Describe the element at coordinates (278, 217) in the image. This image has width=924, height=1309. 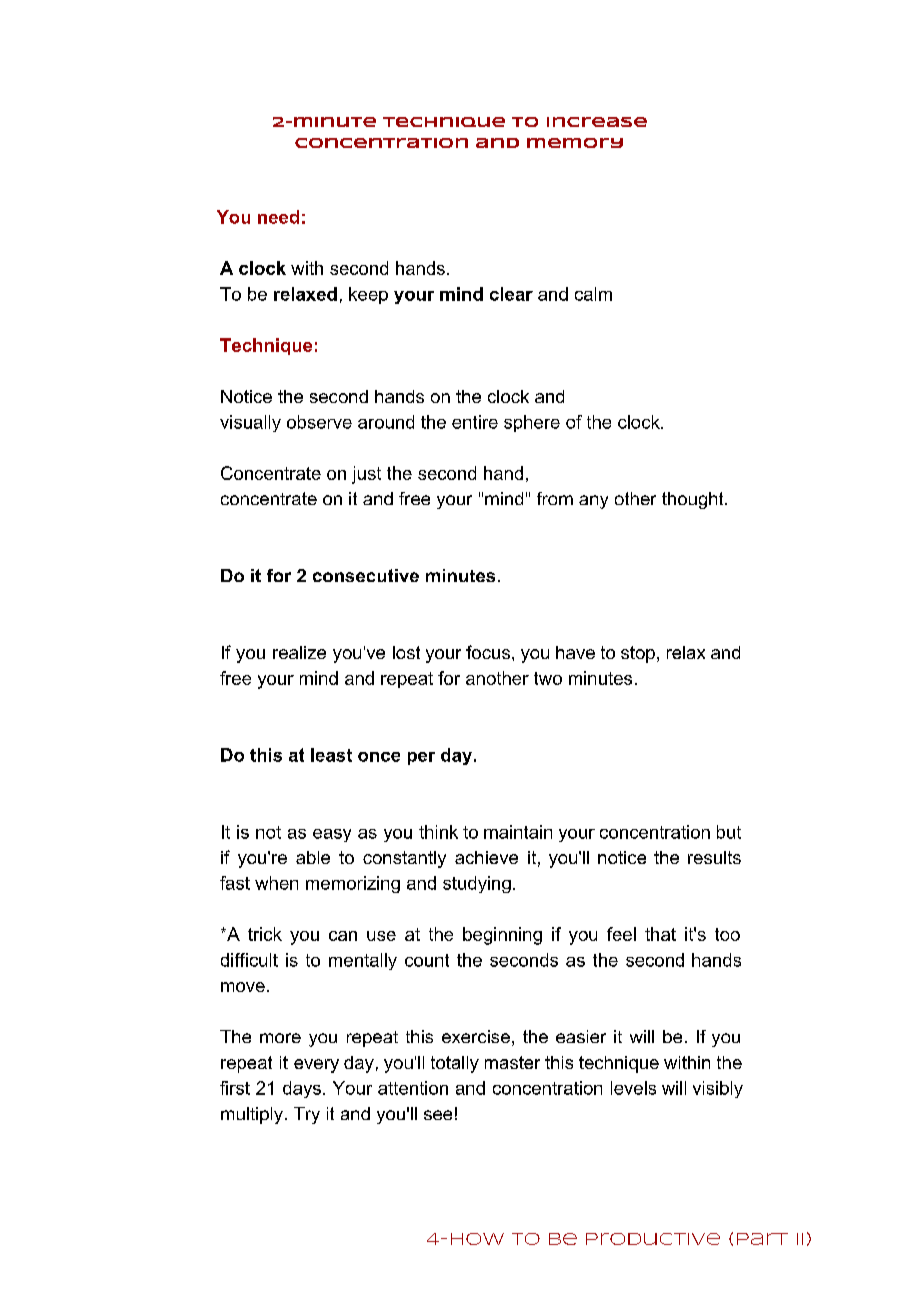
I see `need` at that location.
